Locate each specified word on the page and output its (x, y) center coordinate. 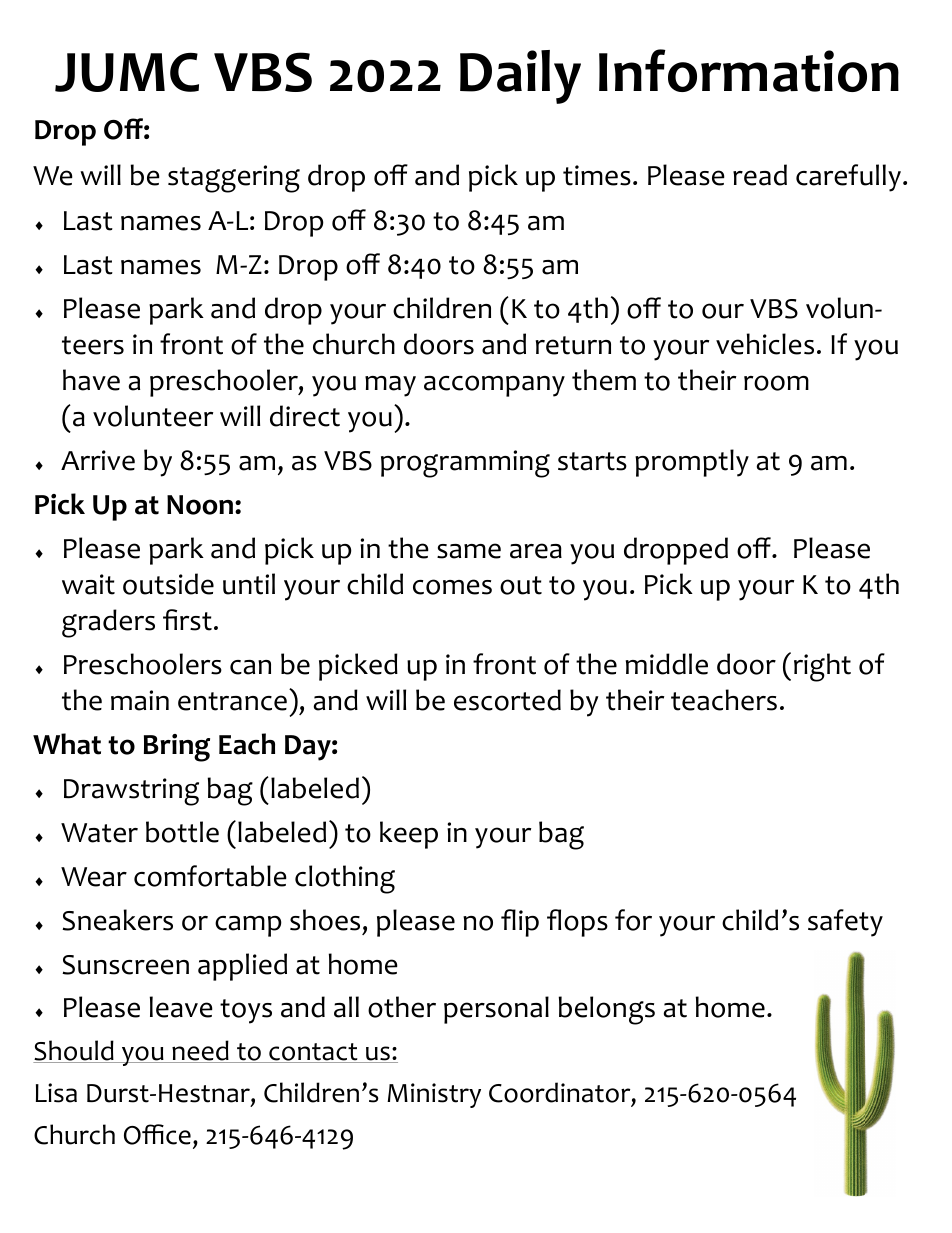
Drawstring (131, 792)
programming (465, 464)
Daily (520, 77)
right (822, 667)
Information (749, 70)
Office (157, 1134)
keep (409, 835)
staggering (234, 179)
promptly (692, 463)
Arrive (98, 460)
